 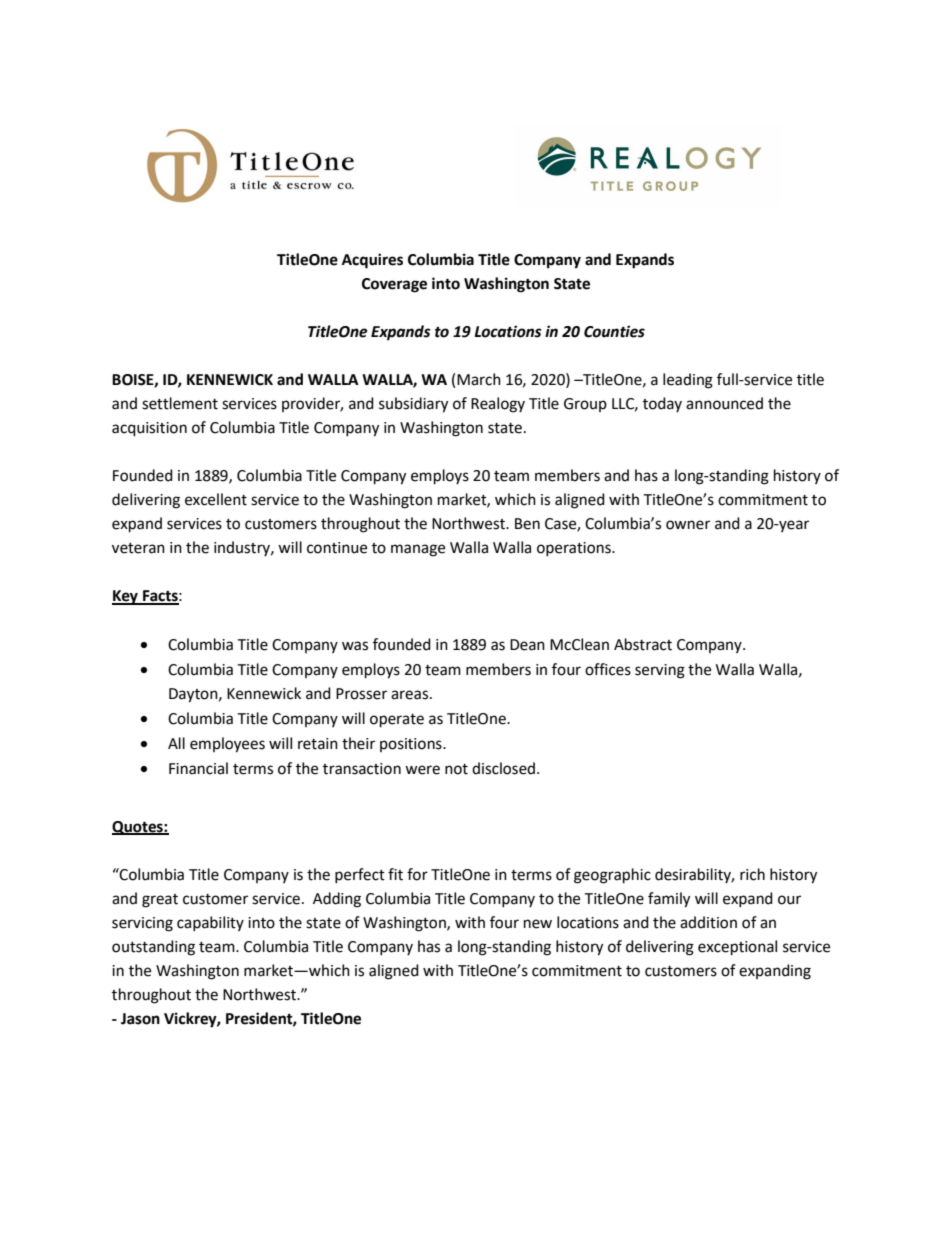 What do you see at coordinates (140, 1019) in the screenshot?
I see `Jason` at bounding box center [140, 1019].
